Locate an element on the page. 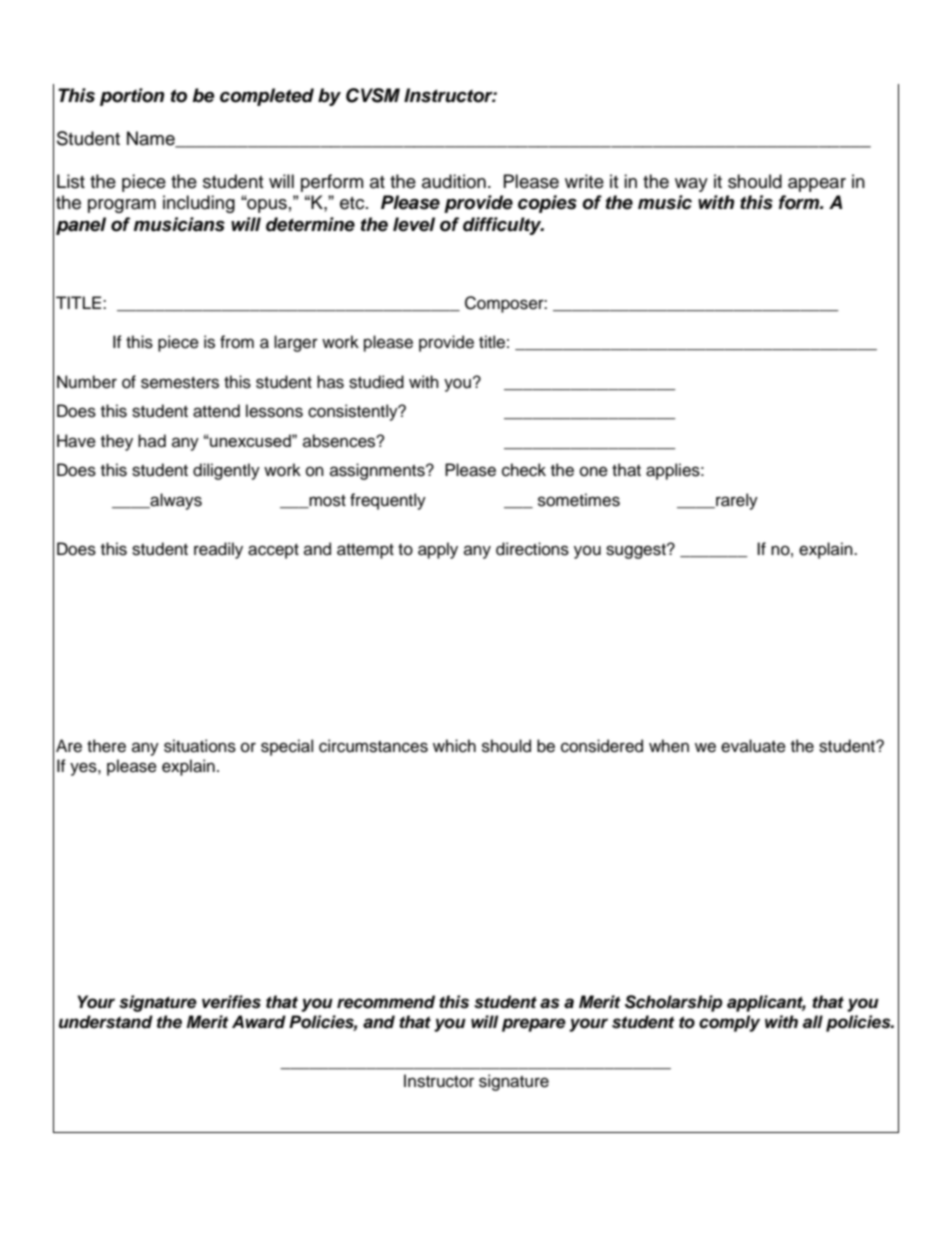 Image resolution: width=952 pixels, height=1233 pixels. situations is located at coordinates (200, 746).
